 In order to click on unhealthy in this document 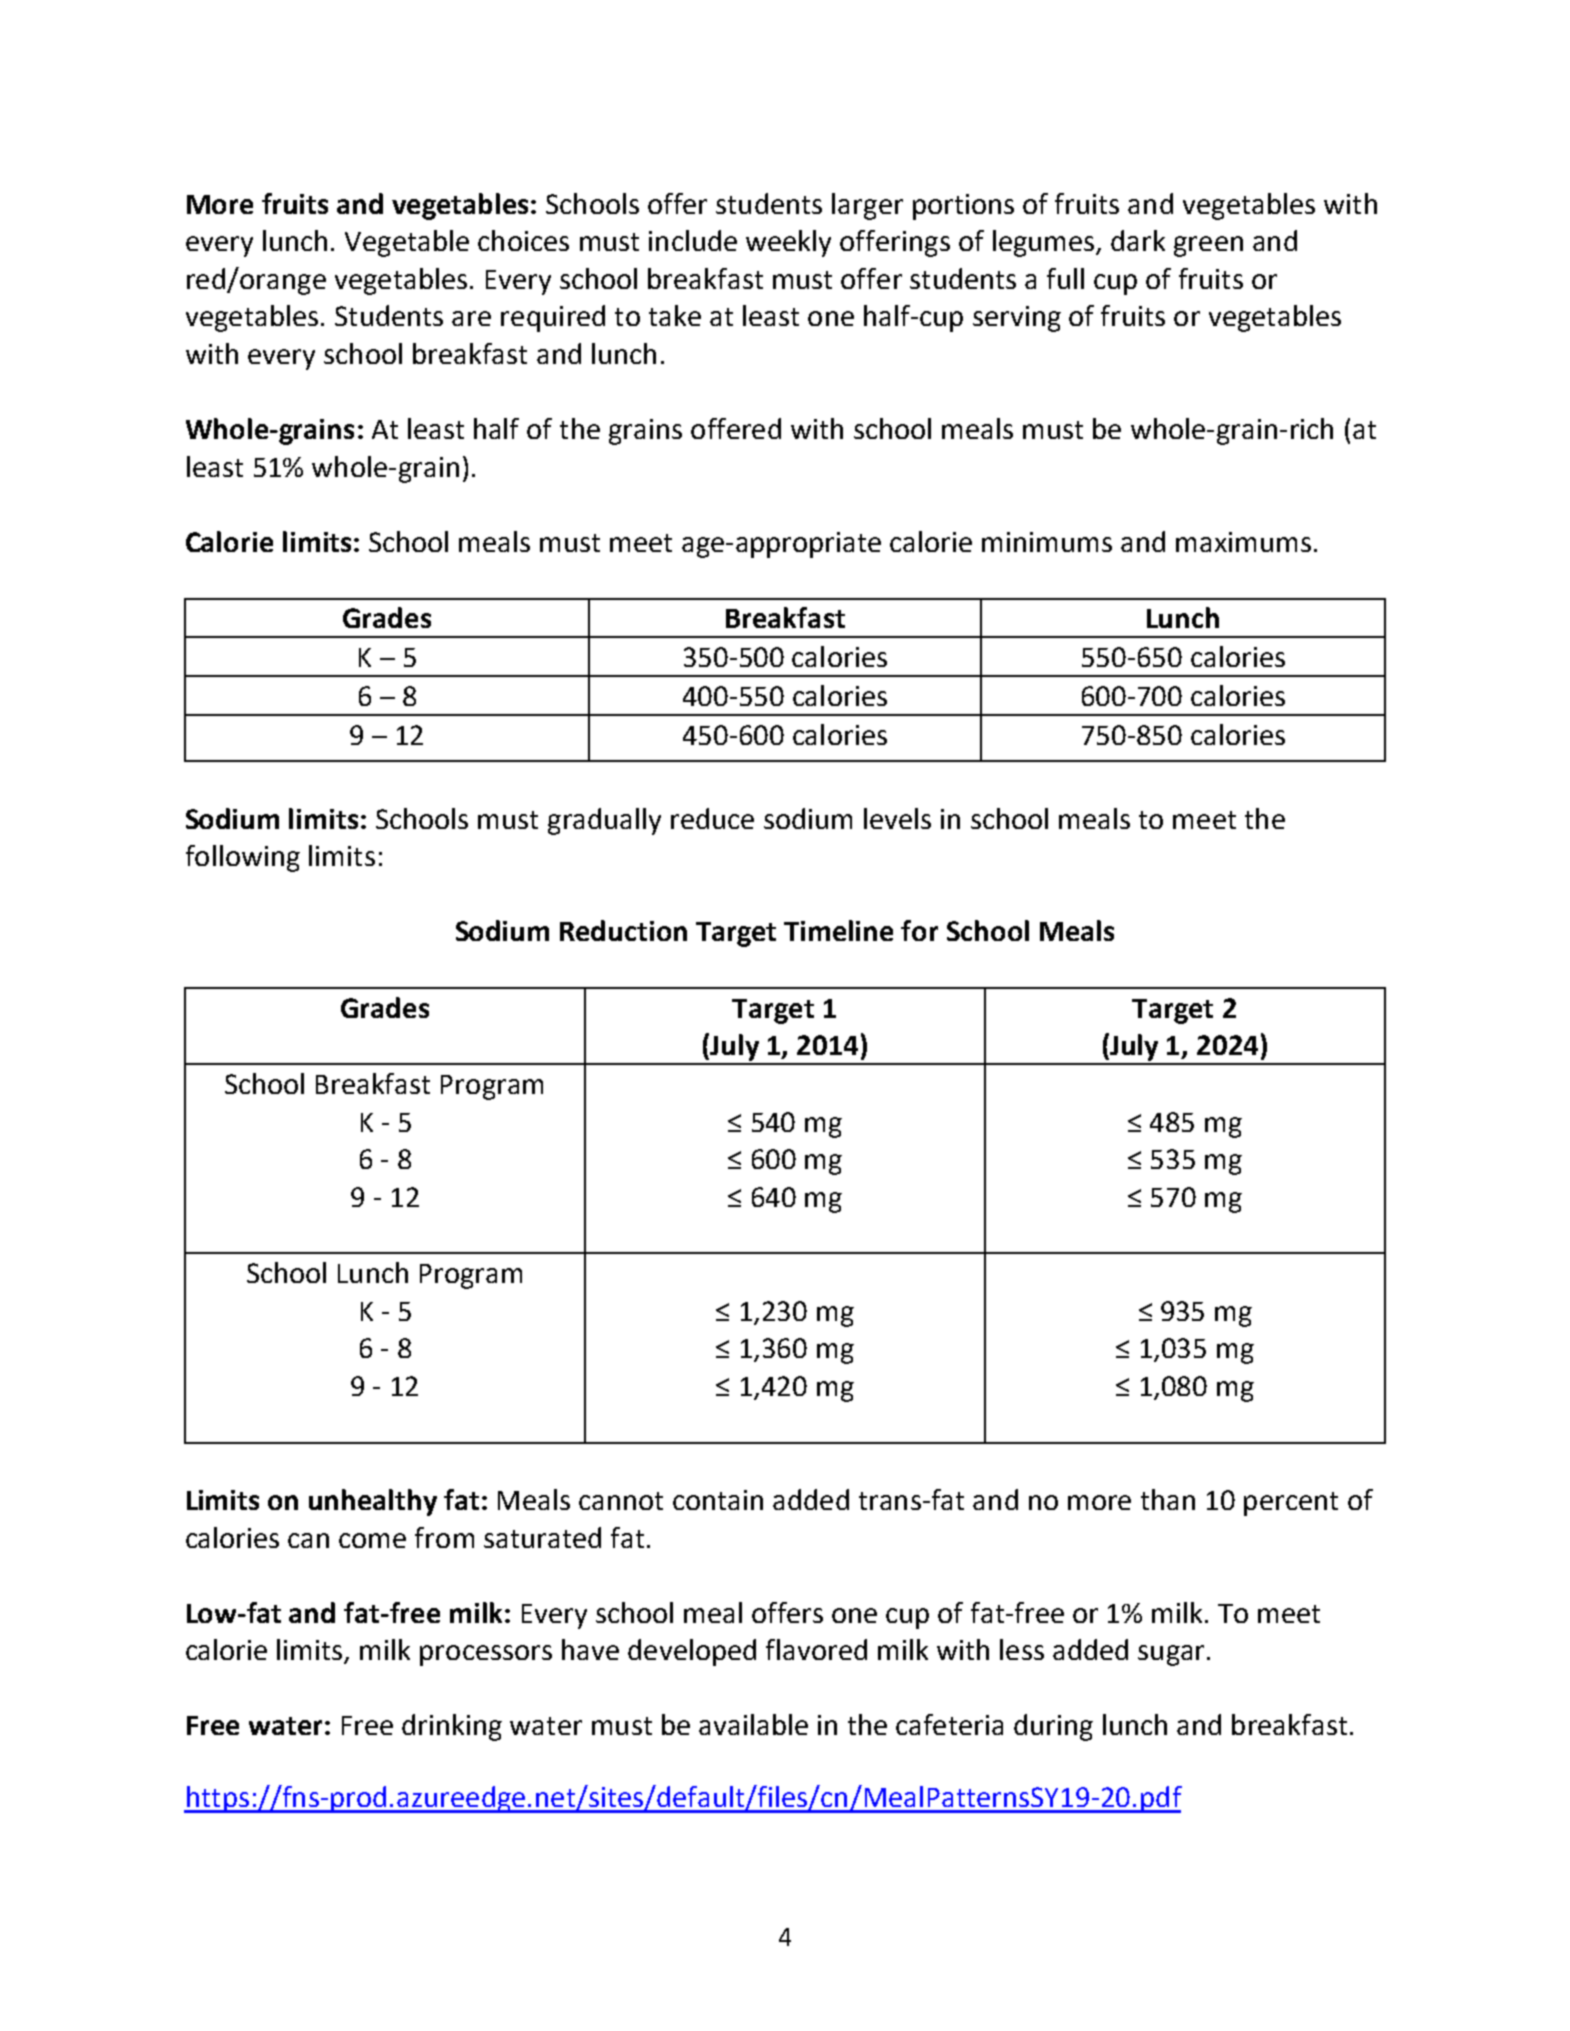, I will do `click(373, 1502)`.
